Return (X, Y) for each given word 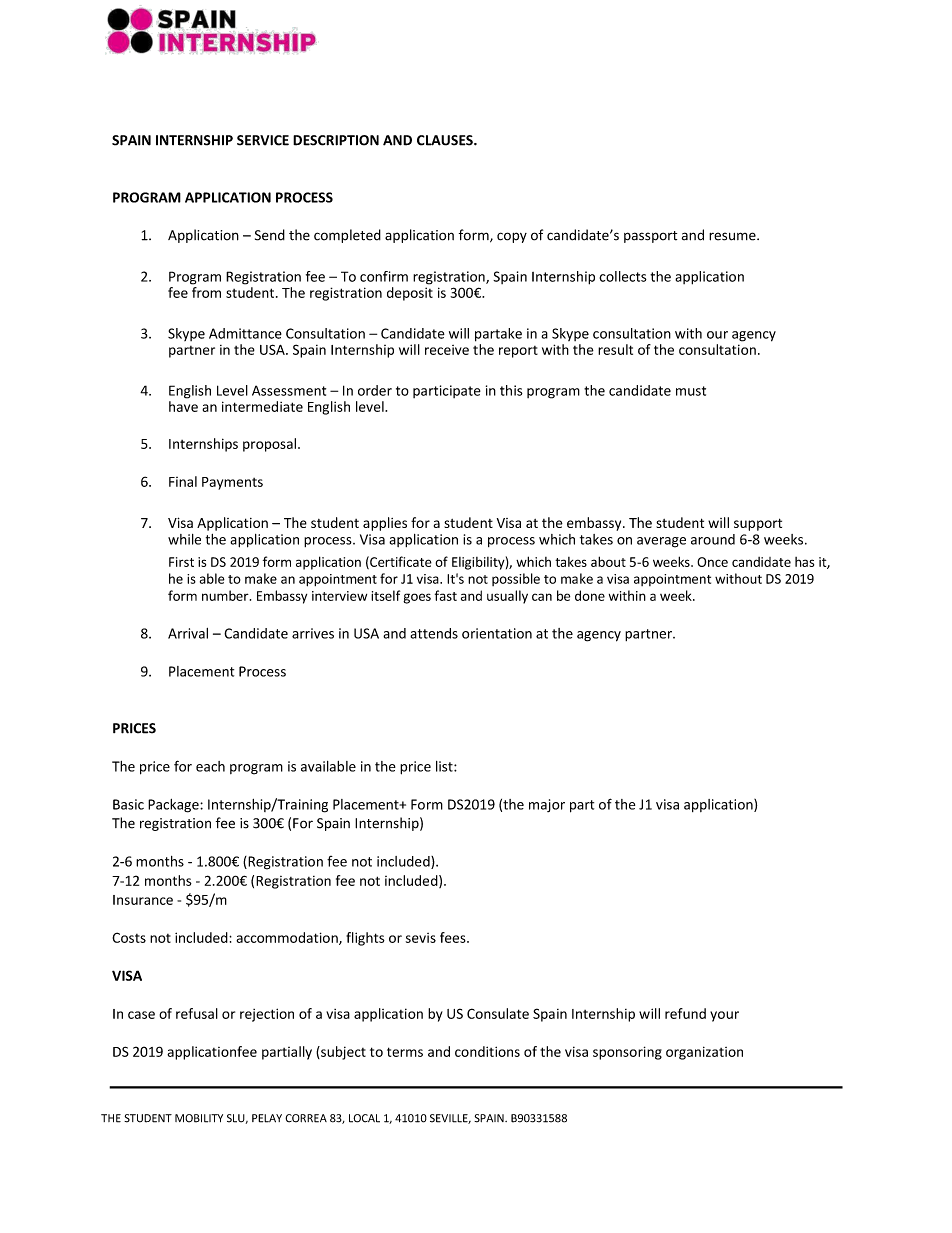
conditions (487, 1051)
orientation (497, 633)
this (511, 390)
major (547, 805)
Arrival (188, 633)
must (691, 391)
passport (650, 237)
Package (174, 806)
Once (712, 562)
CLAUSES (446, 140)
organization (704, 1053)
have (183, 406)
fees (454, 937)
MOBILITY (199, 1118)
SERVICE (263, 140)
